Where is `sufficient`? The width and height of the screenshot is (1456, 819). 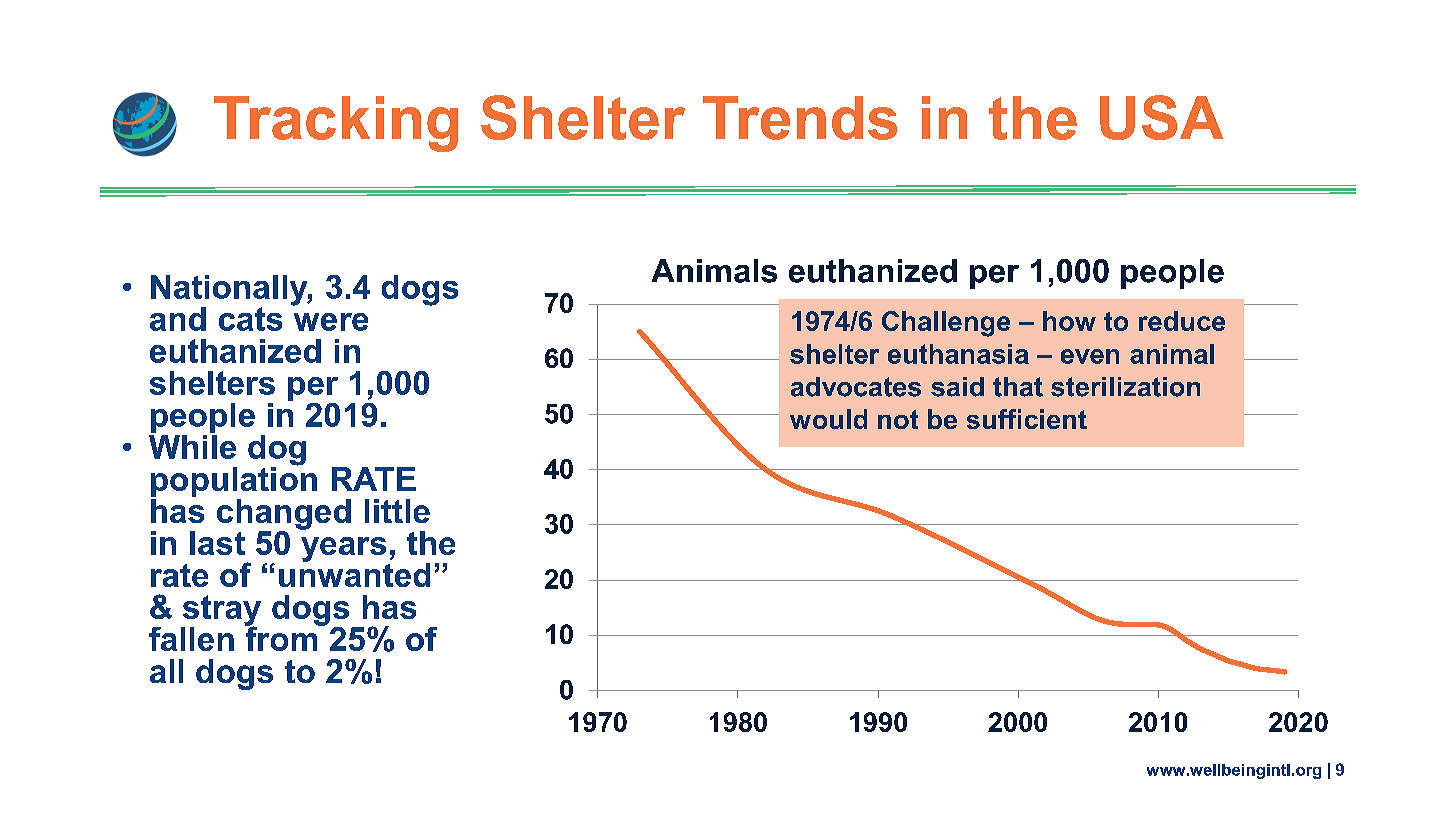
sufficient is located at coordinates (1027, 419).
